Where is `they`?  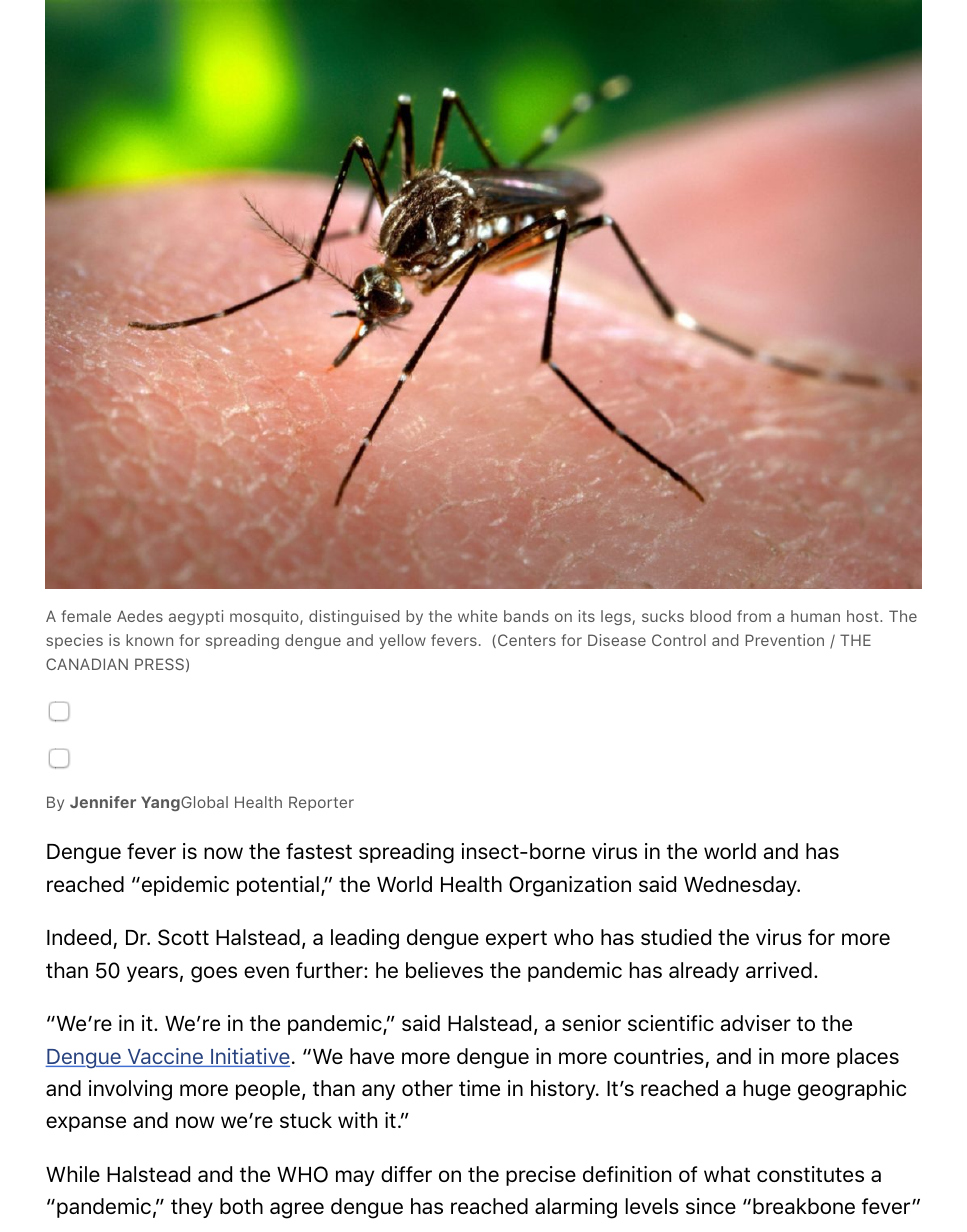
they is located at coordinates (192, 1208).
